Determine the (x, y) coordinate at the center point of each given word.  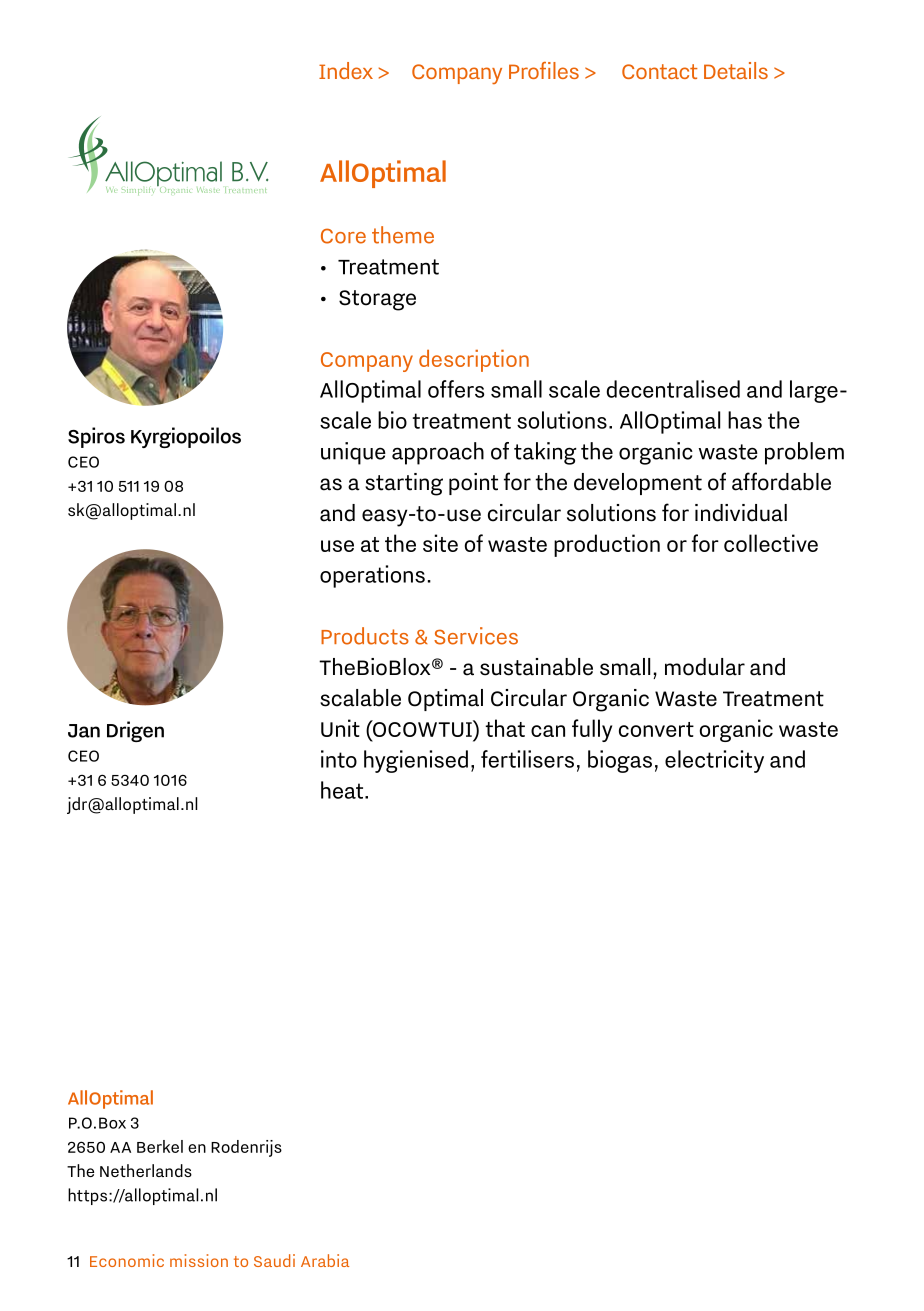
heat (343, 790)
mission (199, 1260)
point (473, 484)
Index (346, 70)
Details (736, 70)
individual (741, 513)
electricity (714, 761)
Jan (84, 731)
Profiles (544, 70)
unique (353, 453)
